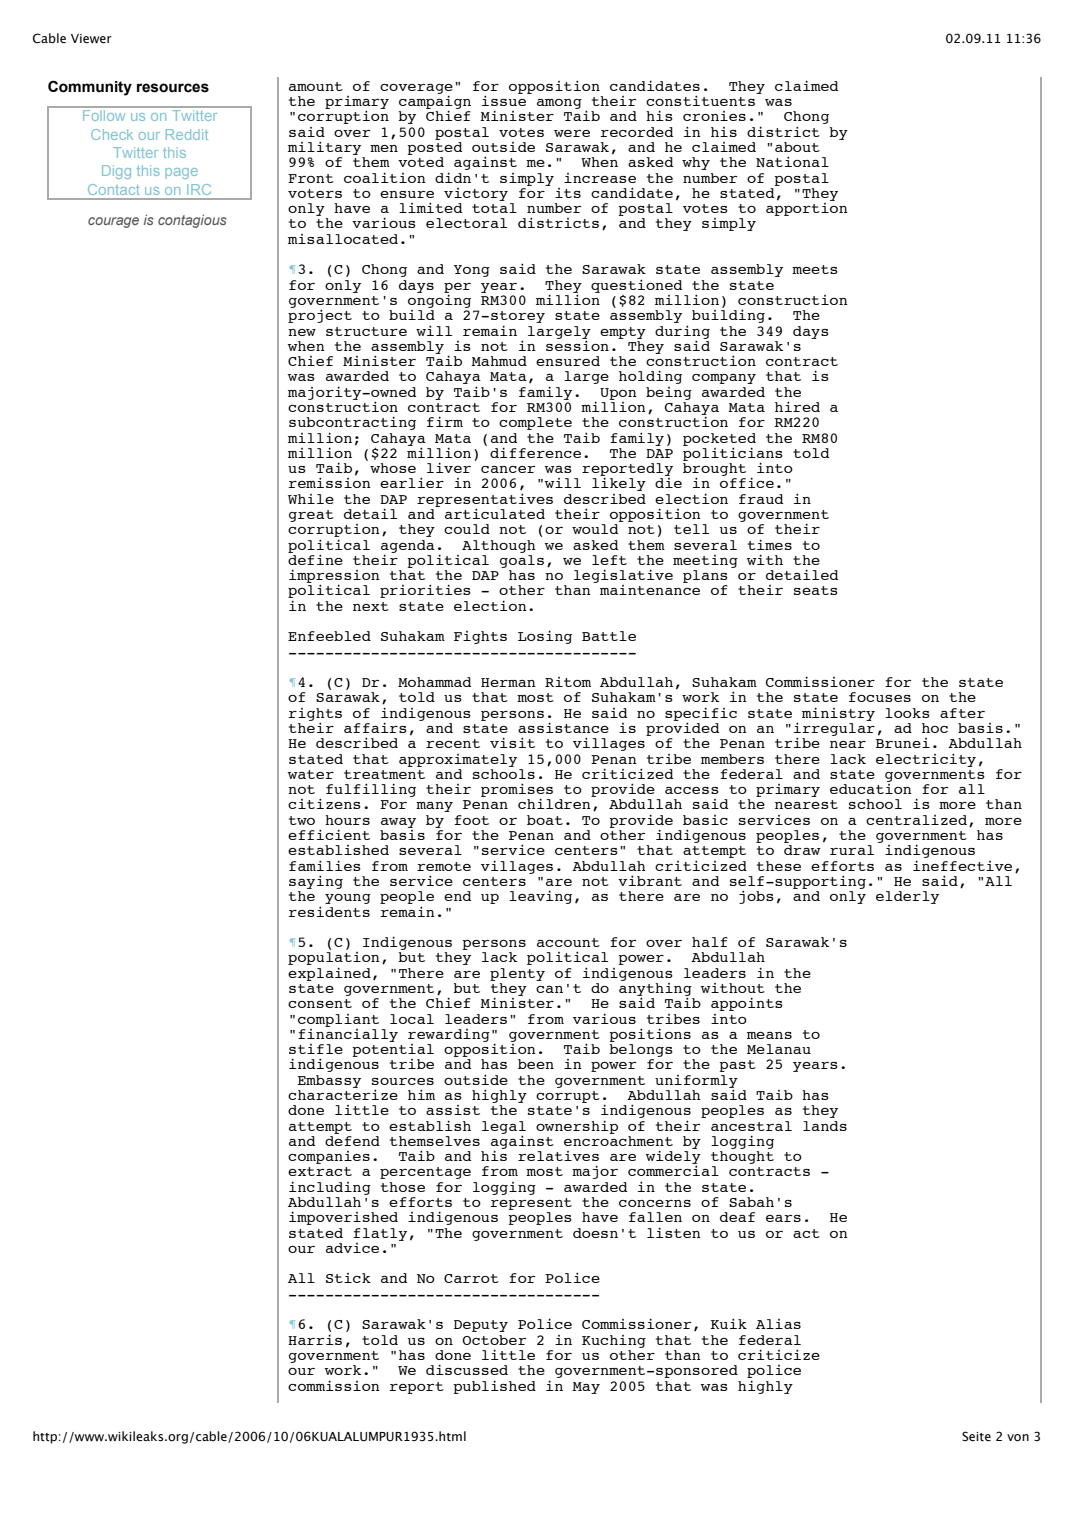  What do you see at coordinates (797, 147) in the document?
I see `about` at bounding box center [797, 147].
